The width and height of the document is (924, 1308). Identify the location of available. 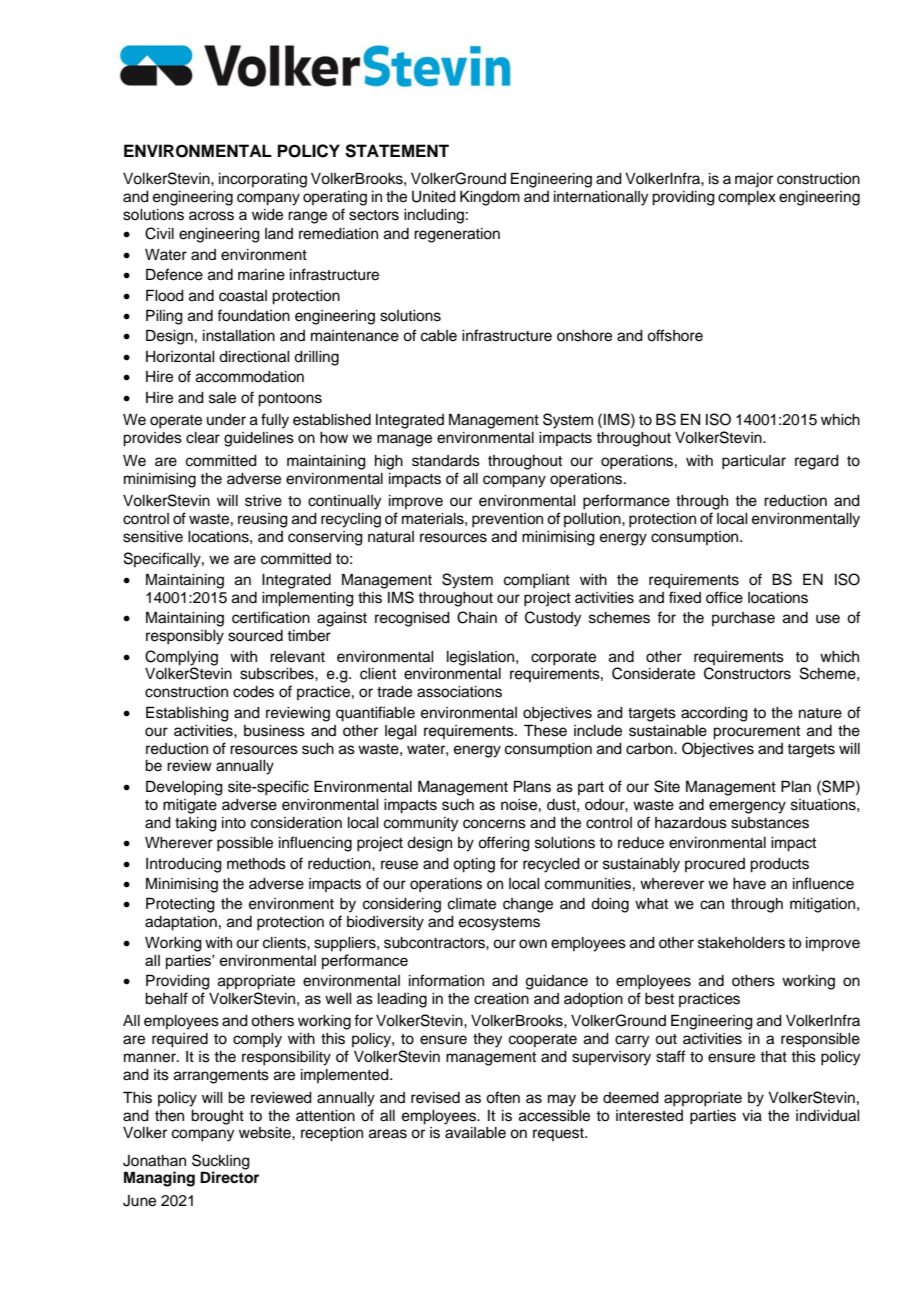
(475, 1133).
